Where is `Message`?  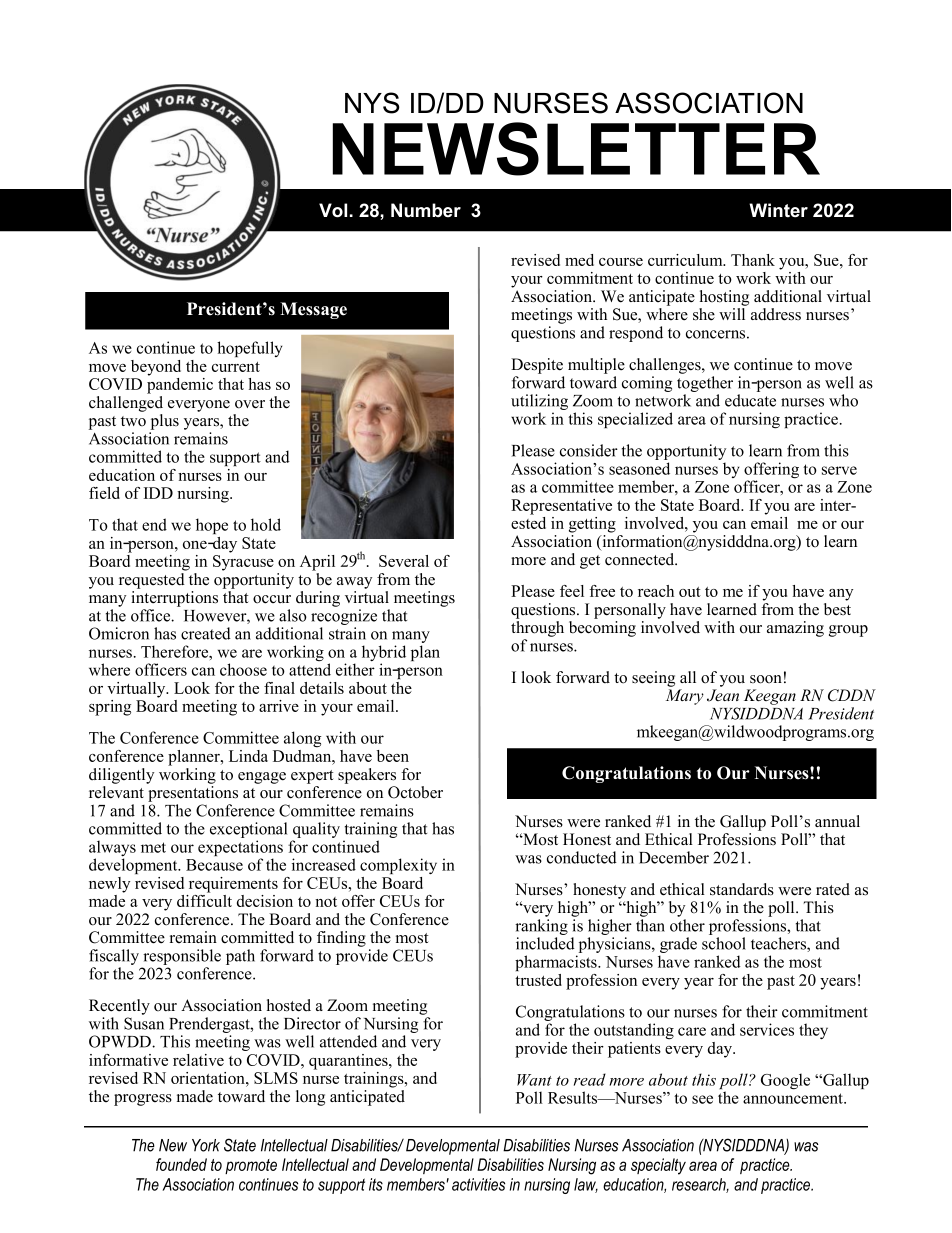 Message is located at coordinates (313, 310).
